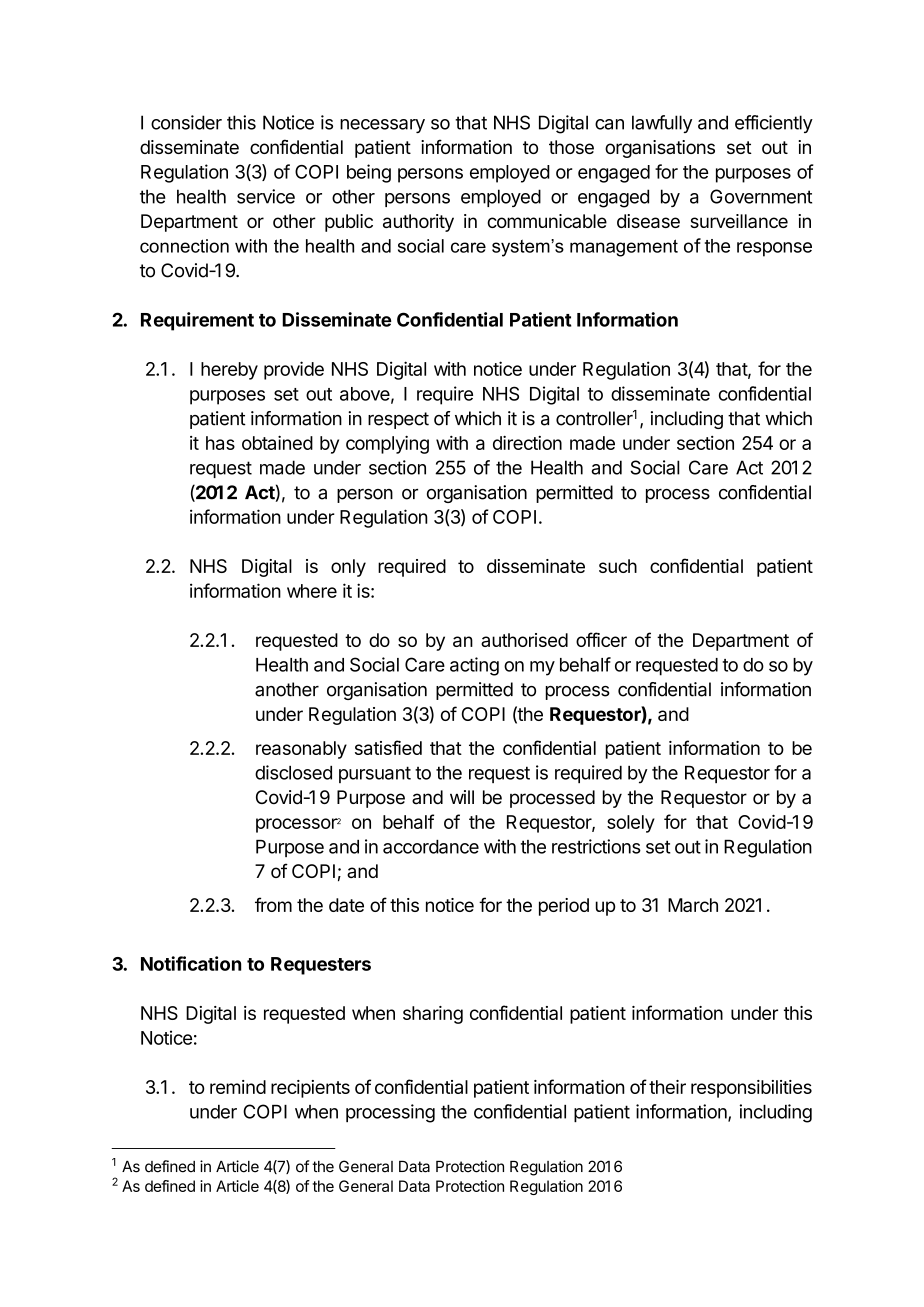 The image size is (924, 1307). Describe the element at coordinates (667, 1087) in the screenshot. I see `their` at that location.
